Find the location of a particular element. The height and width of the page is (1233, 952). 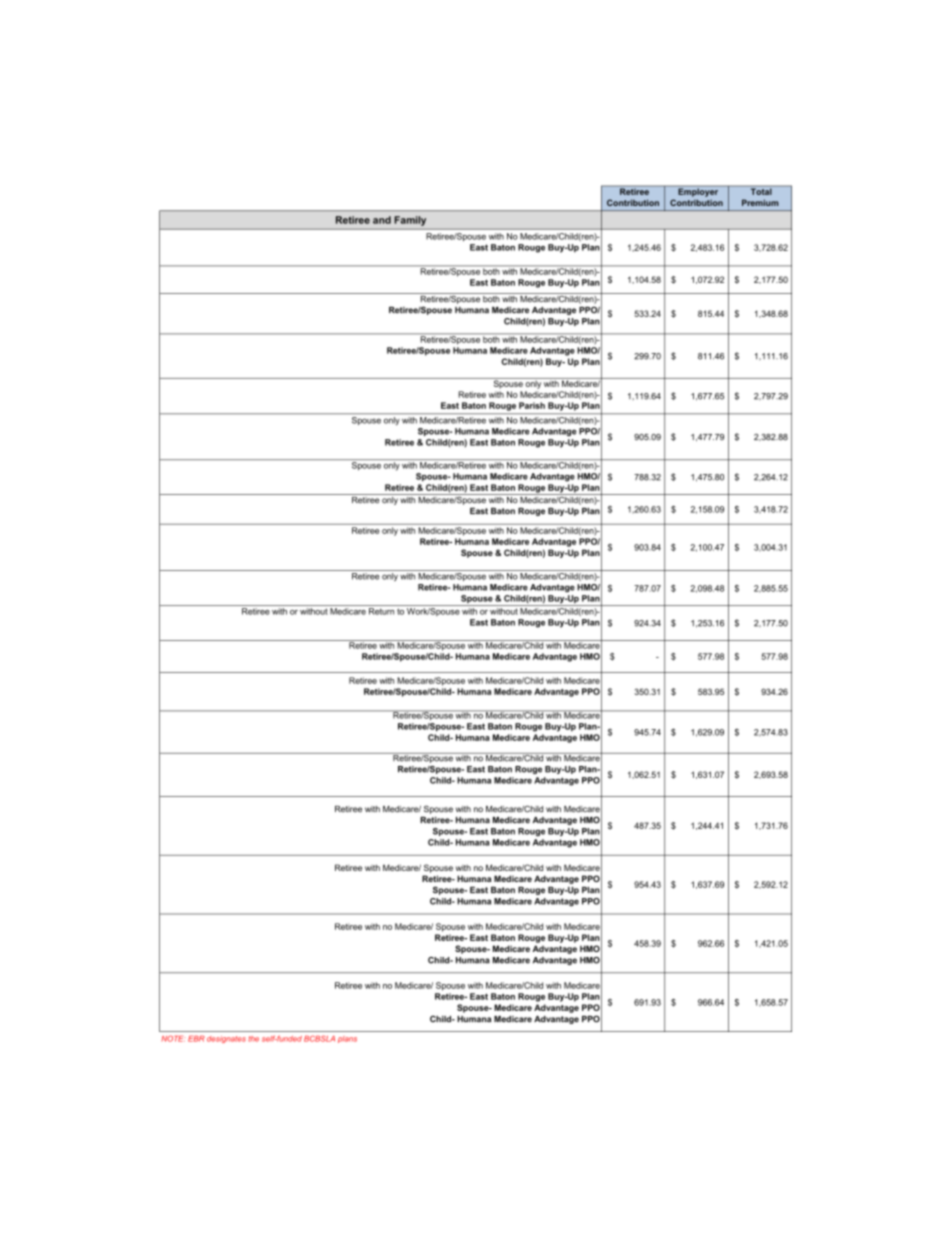

Parish is located at coordinates (532, 405).
